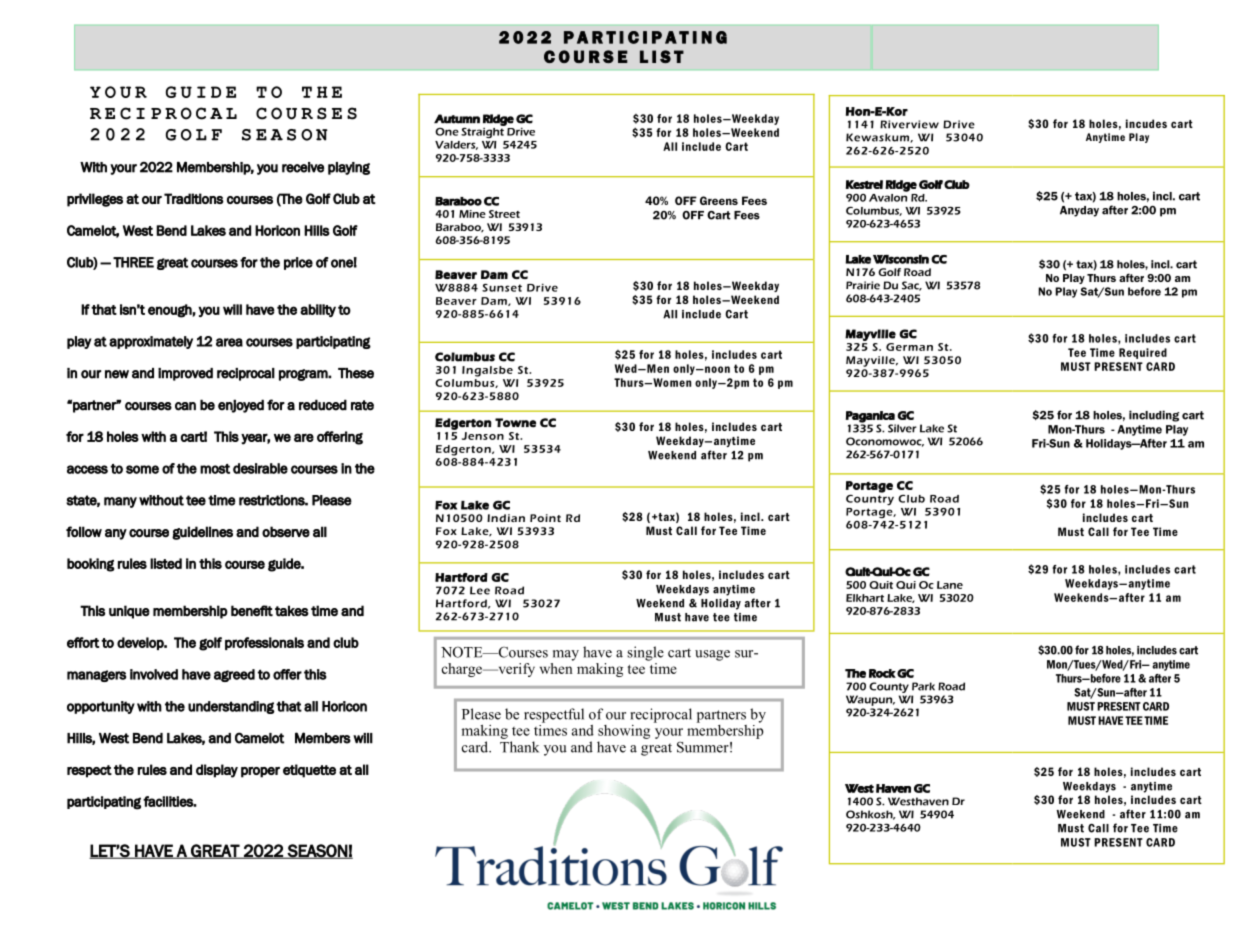 This screenshot has width=1233, height=952. What do you see at coordinates (457, 119) in the screenshot?
I see `Autumn` at bounding box center [457, 119].
